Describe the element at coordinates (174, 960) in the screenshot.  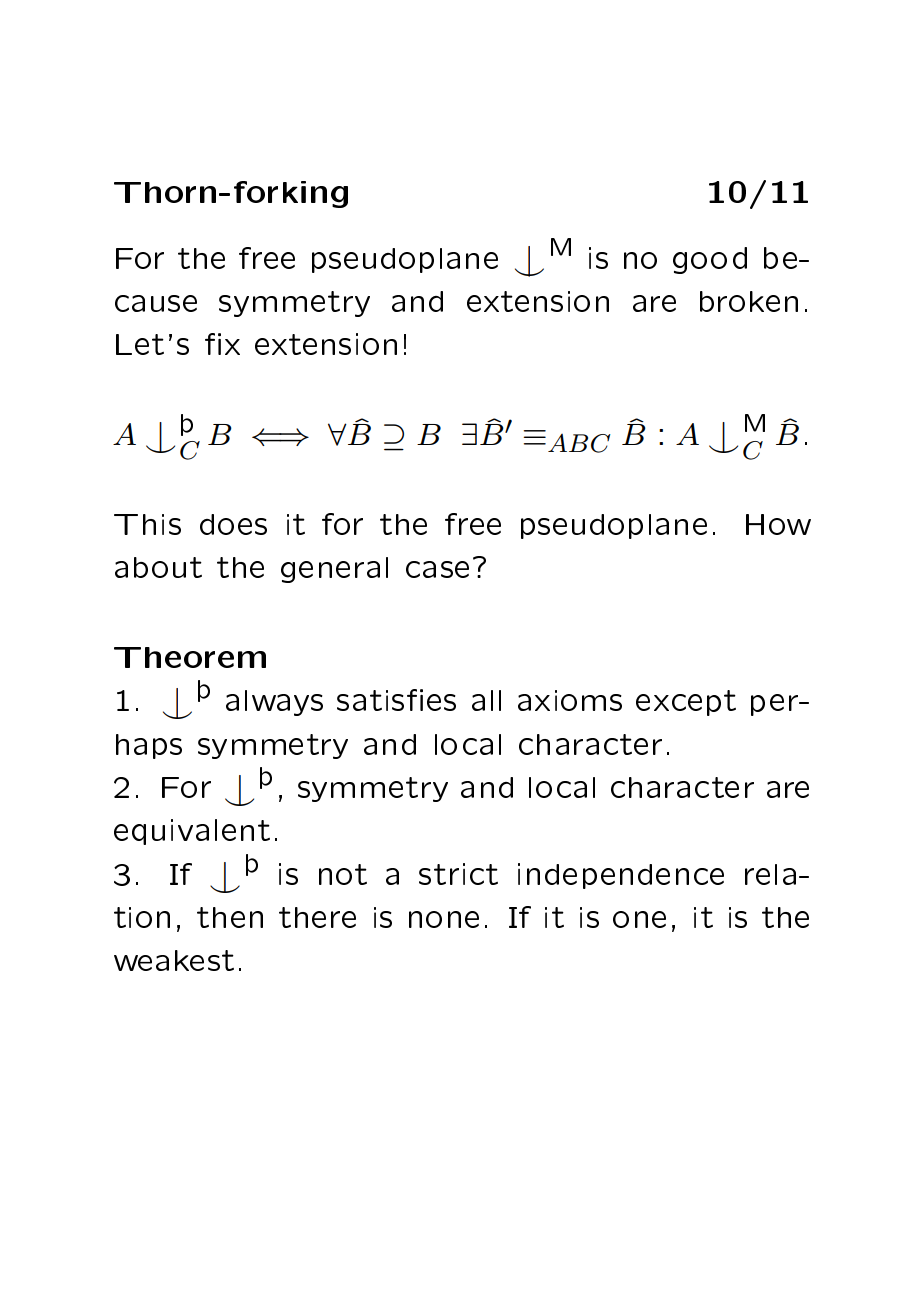
I see `weakest` at that location.
